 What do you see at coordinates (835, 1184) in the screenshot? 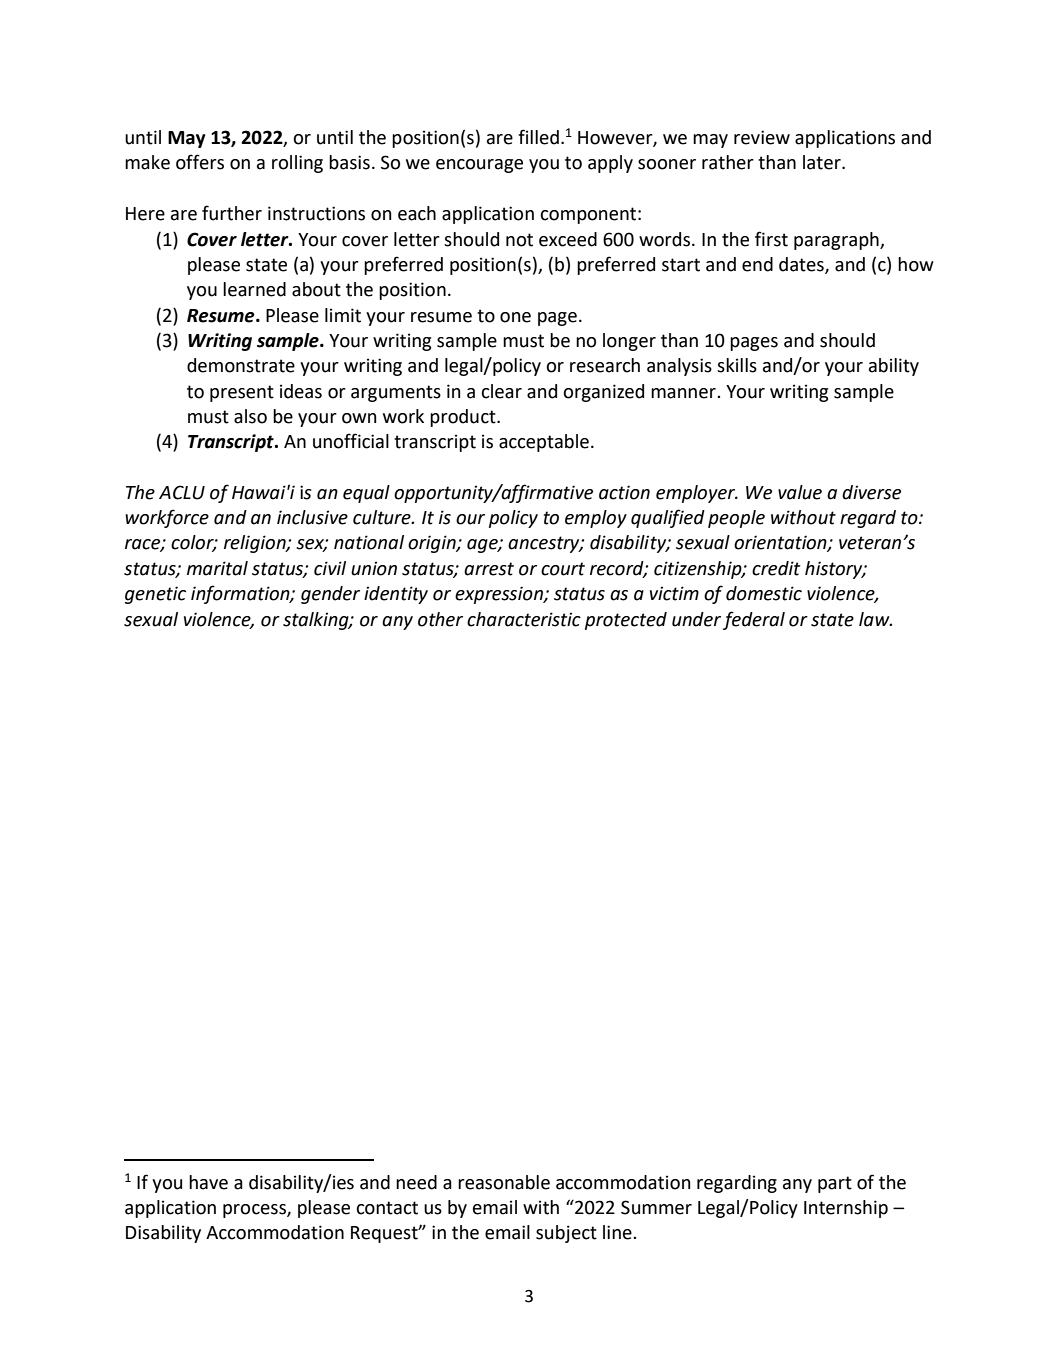
I see `part` at bounding box center [835, 1184].
